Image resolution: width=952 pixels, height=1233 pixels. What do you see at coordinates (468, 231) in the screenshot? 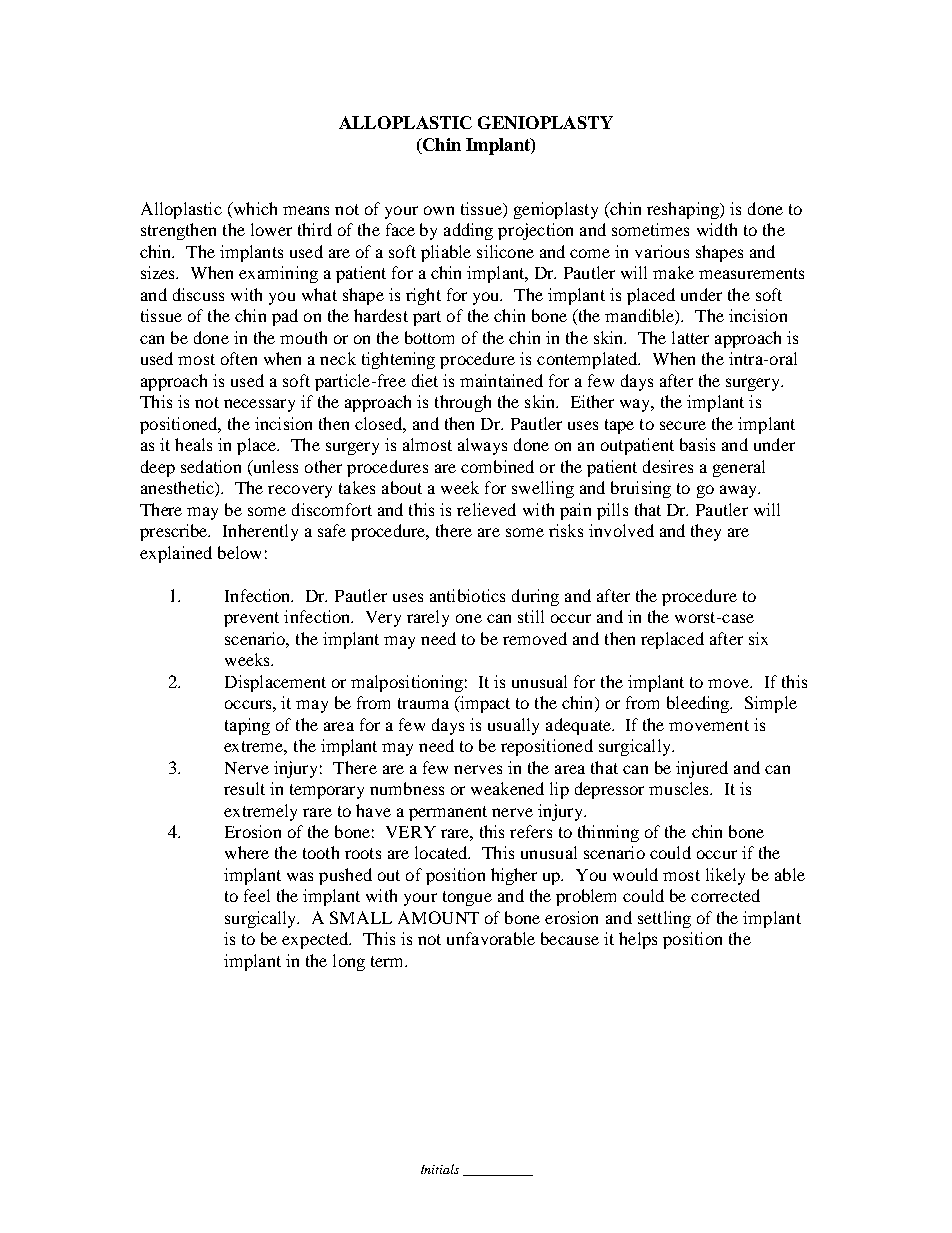
I see `adding` at bounding box center [468, 231].
